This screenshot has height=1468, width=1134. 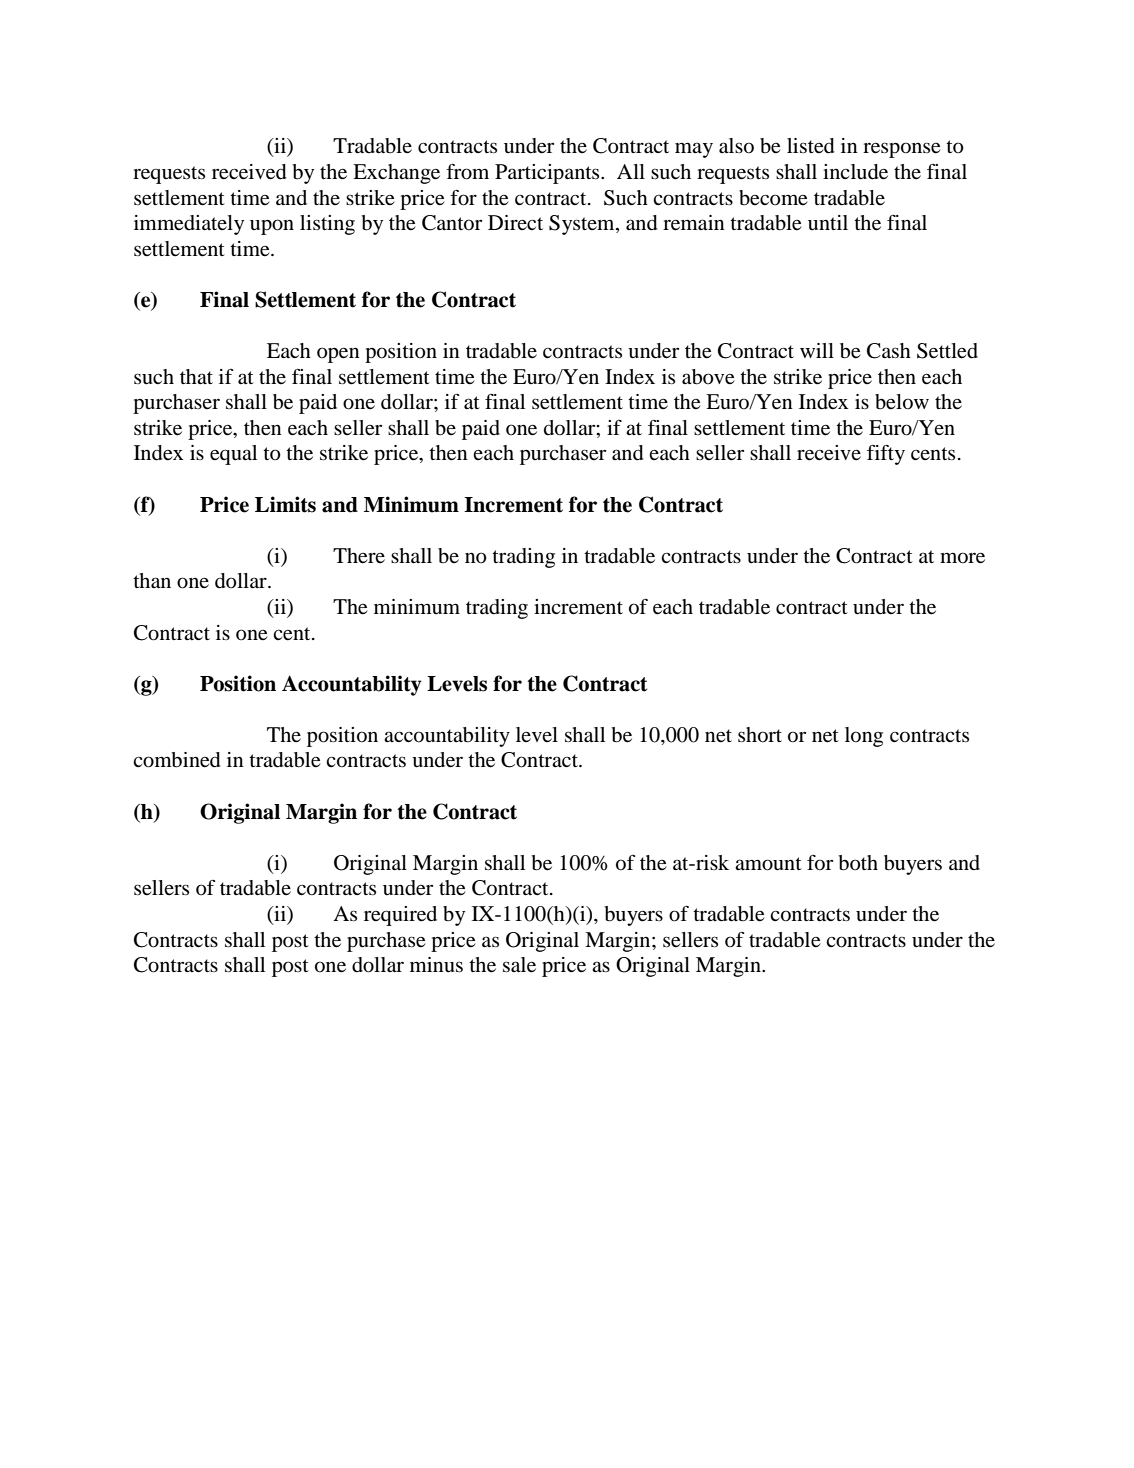 What do you see at coordinates (855, 172) in the screenshot?
I see `include` at bounding box center [855, 172].
